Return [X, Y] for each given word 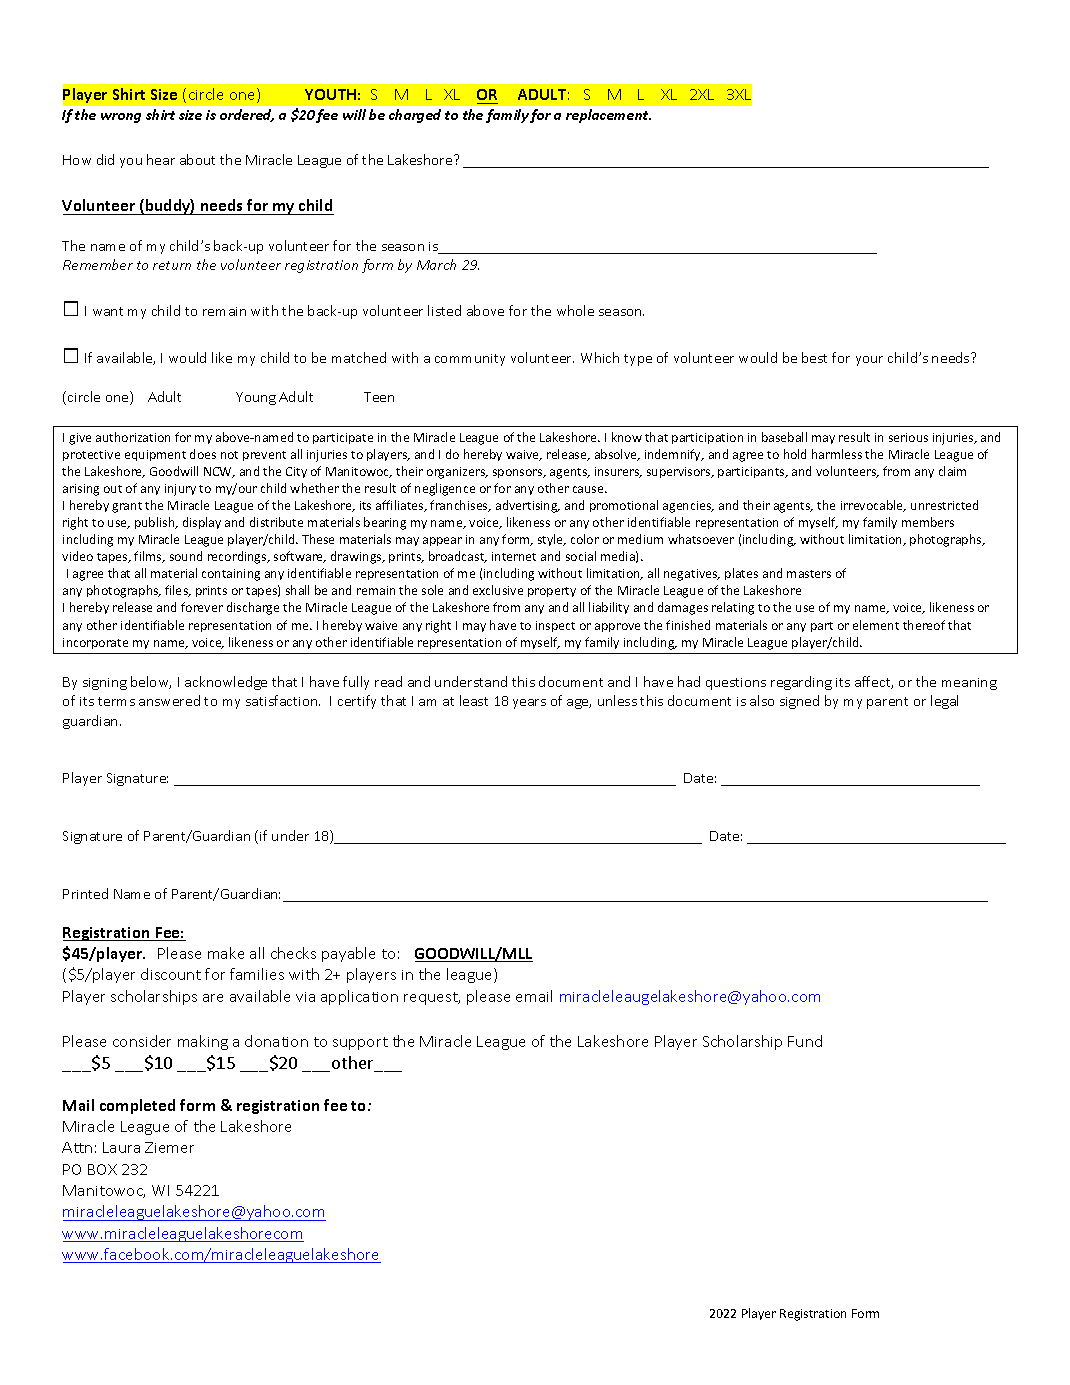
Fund [805, 1041]
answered [169, 700]
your [869, 361]
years [529, 704]
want [108, 311]
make [226, 953]
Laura [121, 1147]
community [470, 360]
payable [348, 954]
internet [514, 556]
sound [186, 556]
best [814, 357]
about [197, 159]
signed [799, 702]
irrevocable [873, 506]
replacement [608, 116]
